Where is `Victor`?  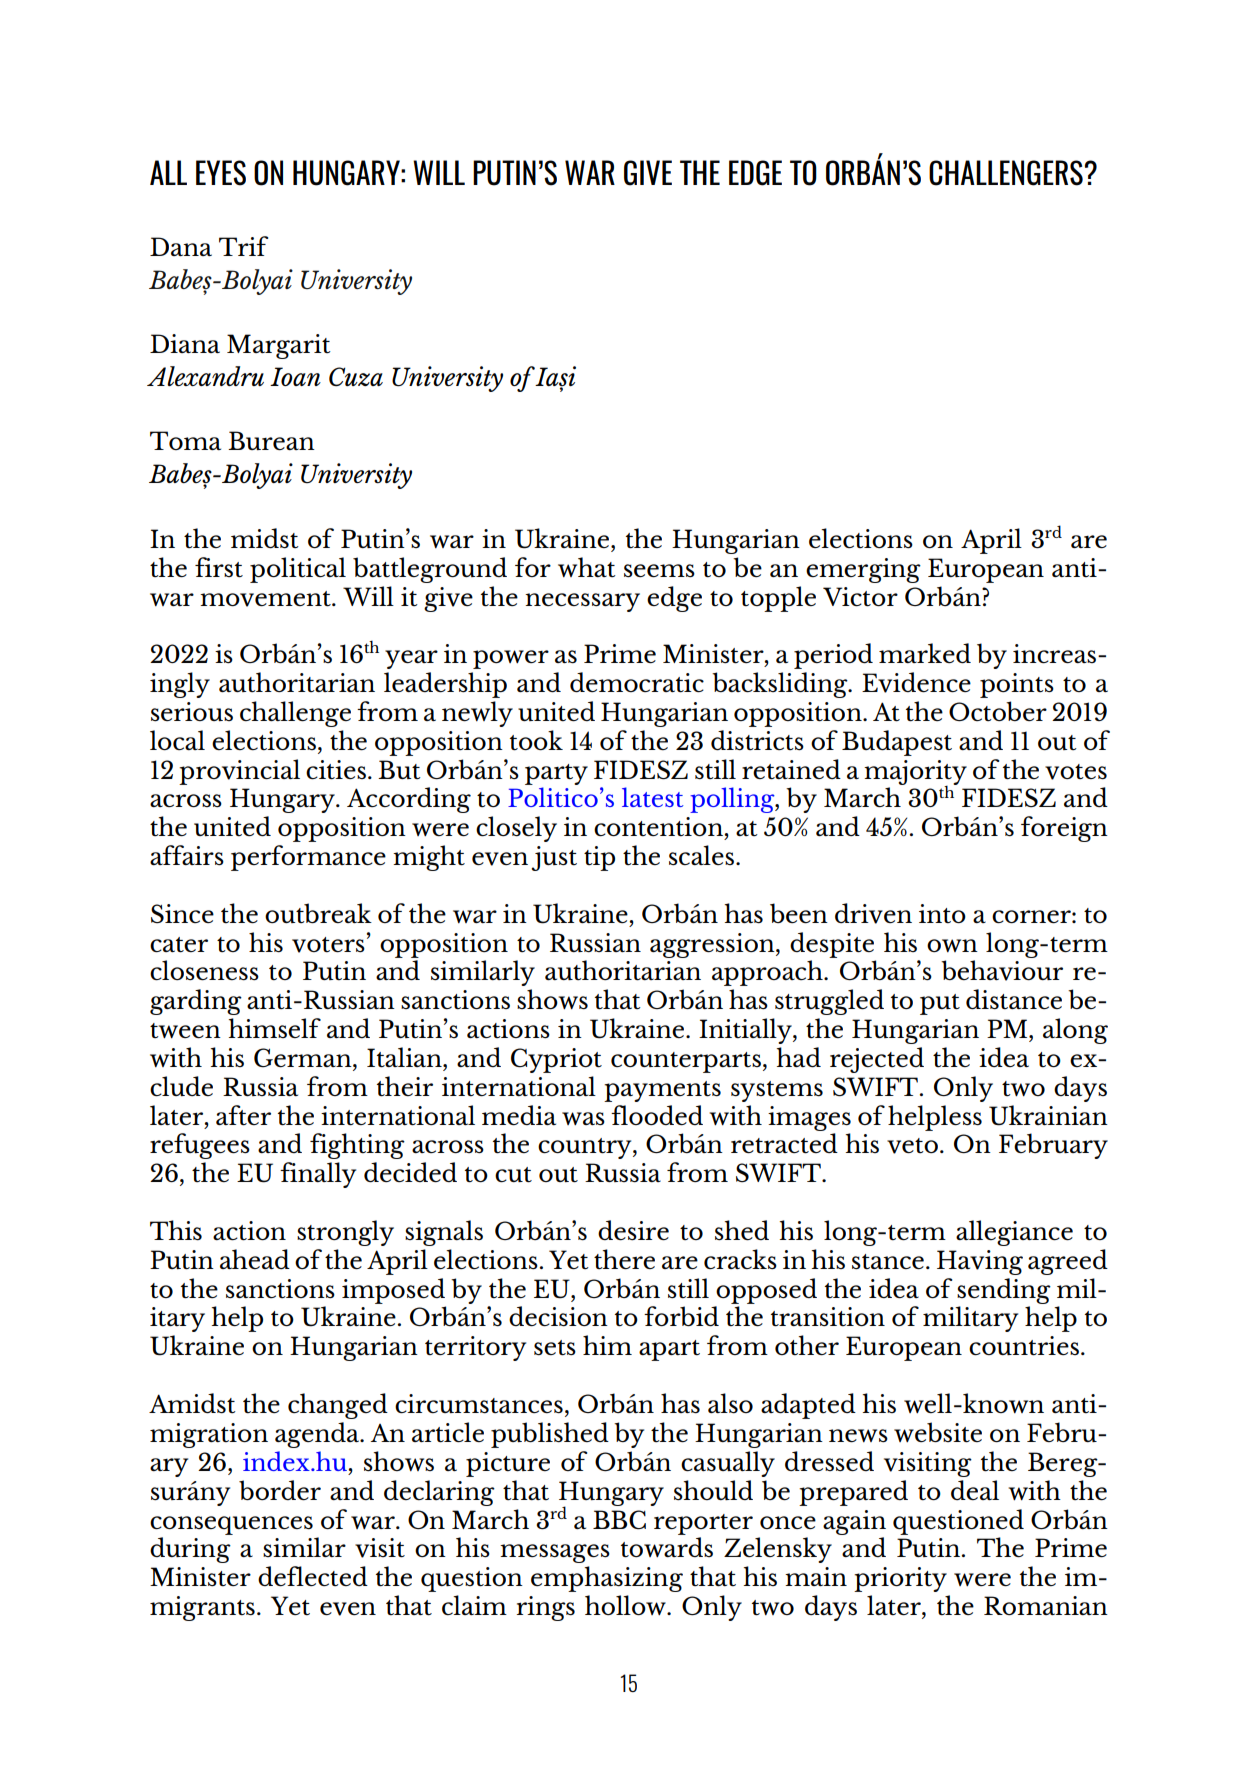 Victor is located at coordinates (860, 597).
